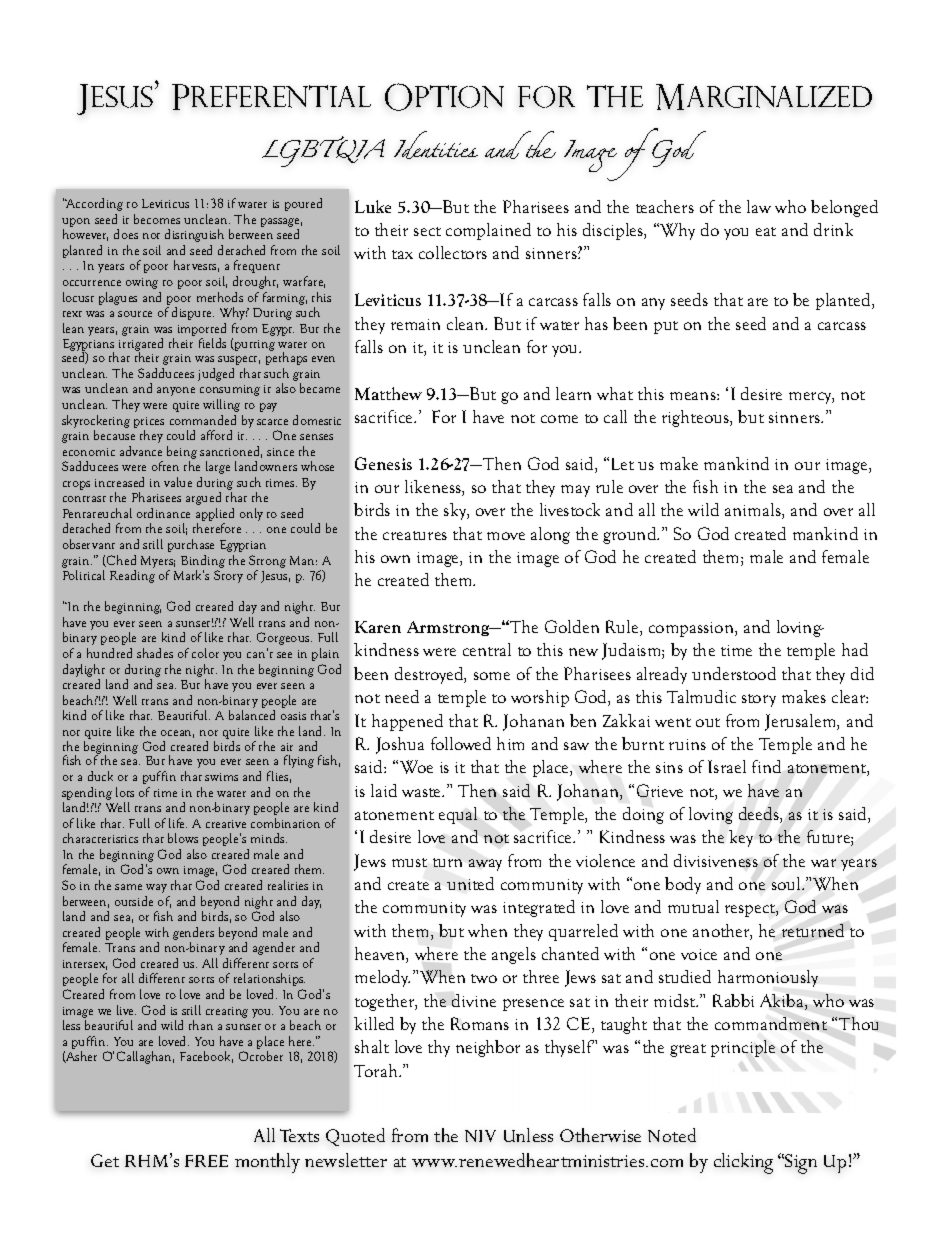 The width and height of the image is (952, 1233). Describe the element at coordinates (427, 231) in the image. I see `sect` at that location.
